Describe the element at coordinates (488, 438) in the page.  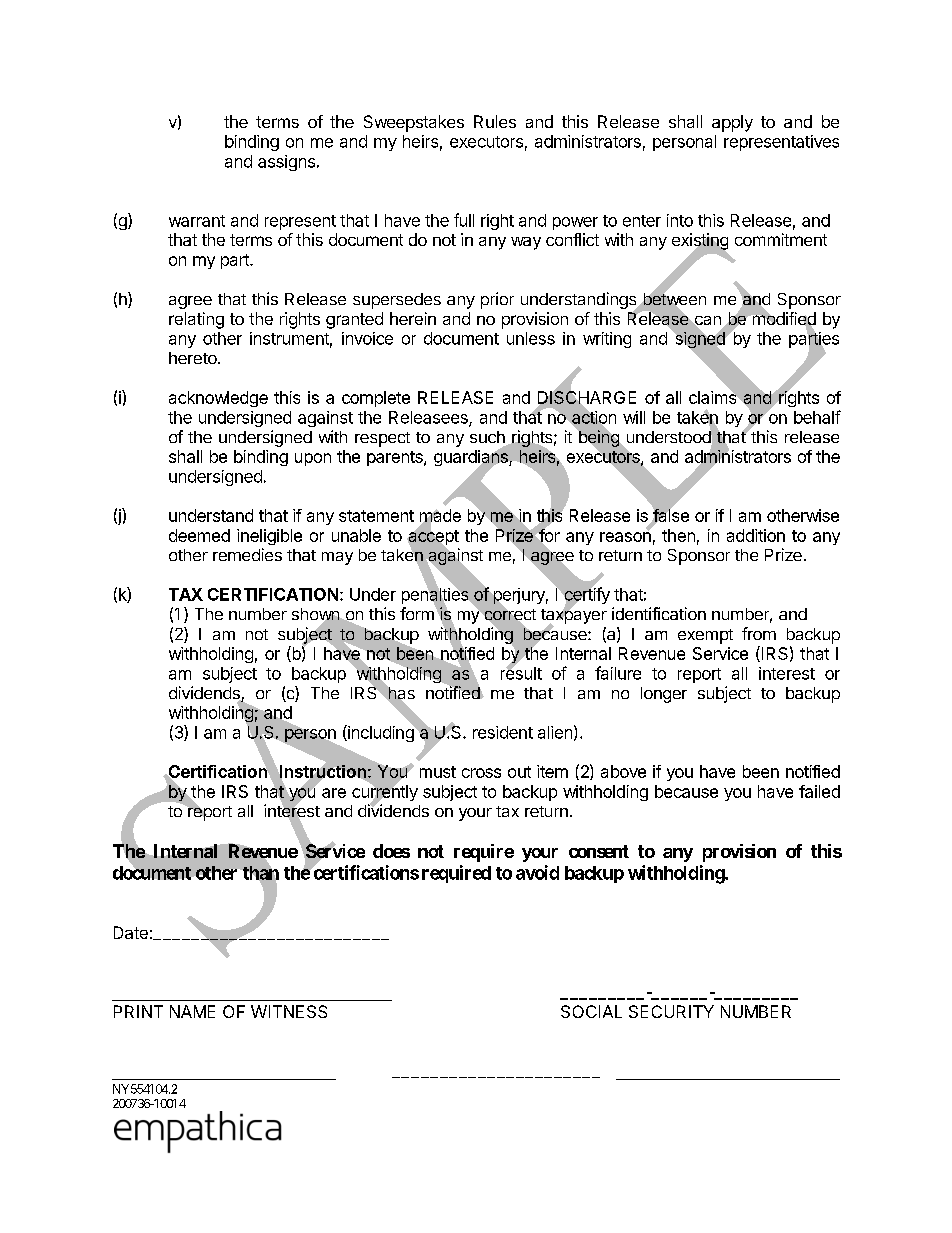
I see `such` at that location.
